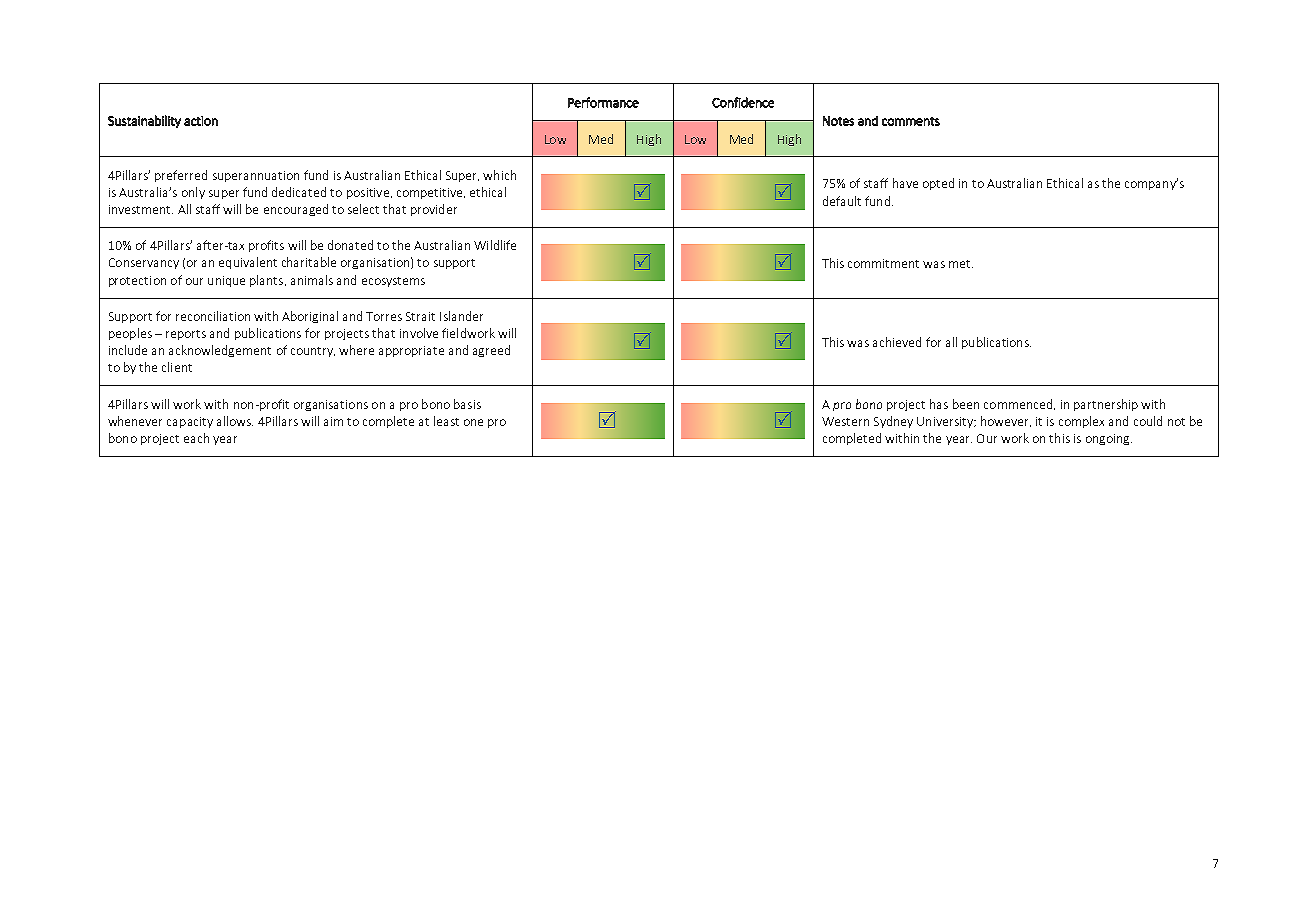 The height and width of the document is (924, 1307). I want to click on action, so click(201, 121).
